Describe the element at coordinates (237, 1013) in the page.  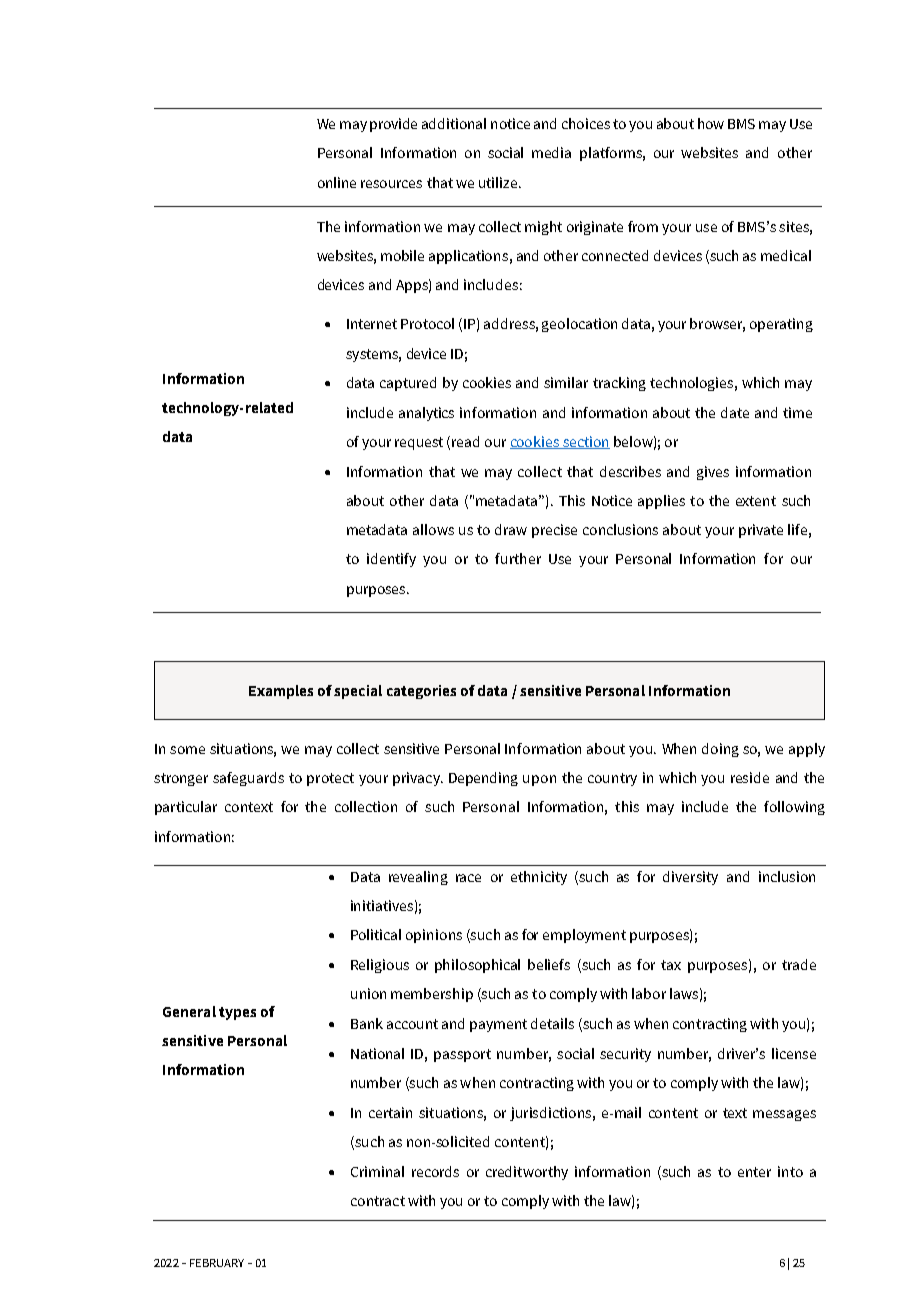
I see `types` at that location.
